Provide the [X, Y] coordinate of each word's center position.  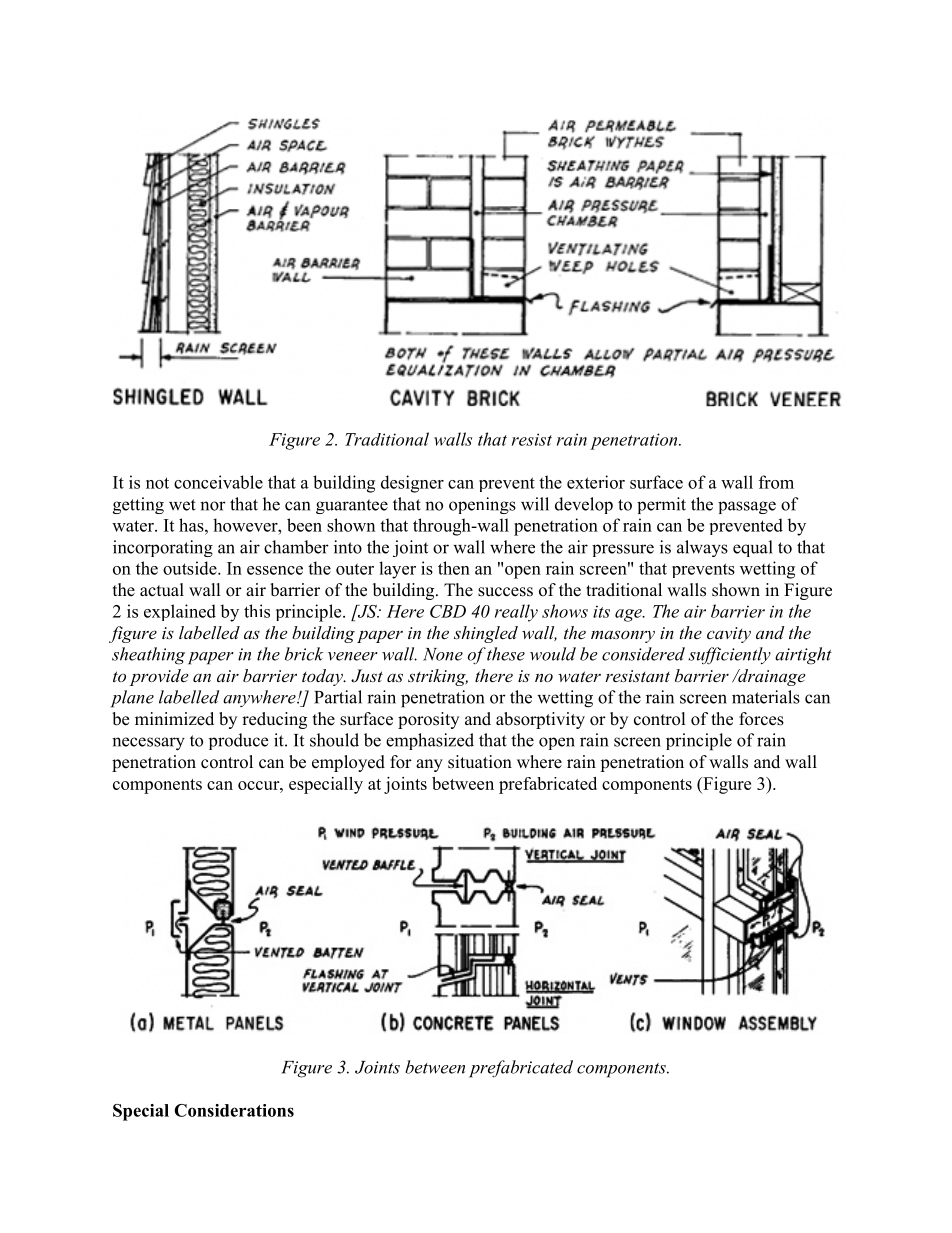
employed [348, 763]
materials [766, 697]
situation [480, 762]
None [443, 654]
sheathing [148, 656]
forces [761, 719]
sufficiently [729, 656]
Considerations [234, 1110]
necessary [148, 743]
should [334, 740]
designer [412, 484]
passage [747, 507]
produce [238, 741]
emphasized [430, 741]
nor [213, 506]
